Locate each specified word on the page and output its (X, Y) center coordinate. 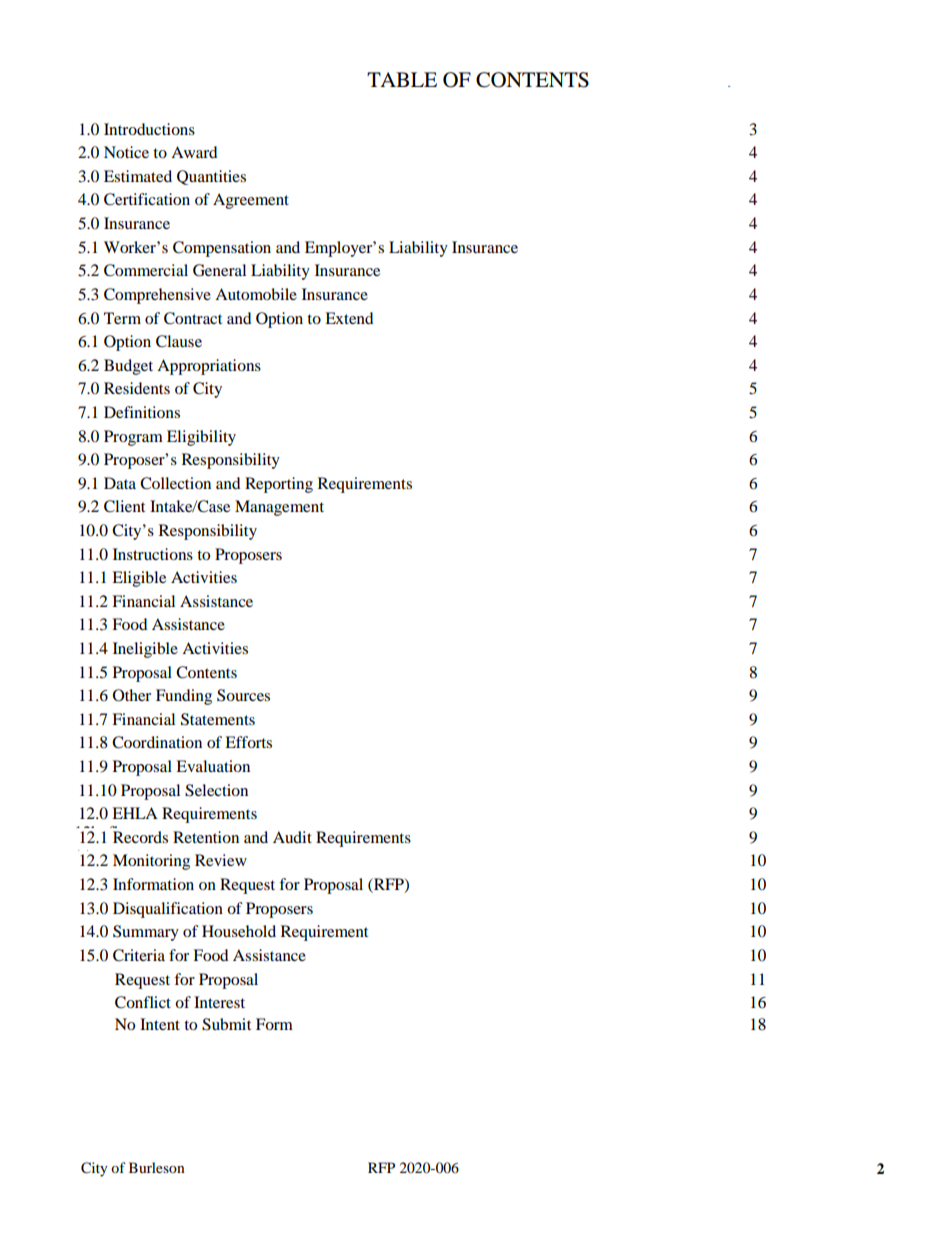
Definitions (142, 412)
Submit (226, 1024)
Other (132, 695)
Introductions (149, 129)
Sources (243, 695)
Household (239, 931)
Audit (292, 837)
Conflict (143, 1002)
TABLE (402, 79)
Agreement (251, 201)
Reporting (279, 485)
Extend (349, 318)
